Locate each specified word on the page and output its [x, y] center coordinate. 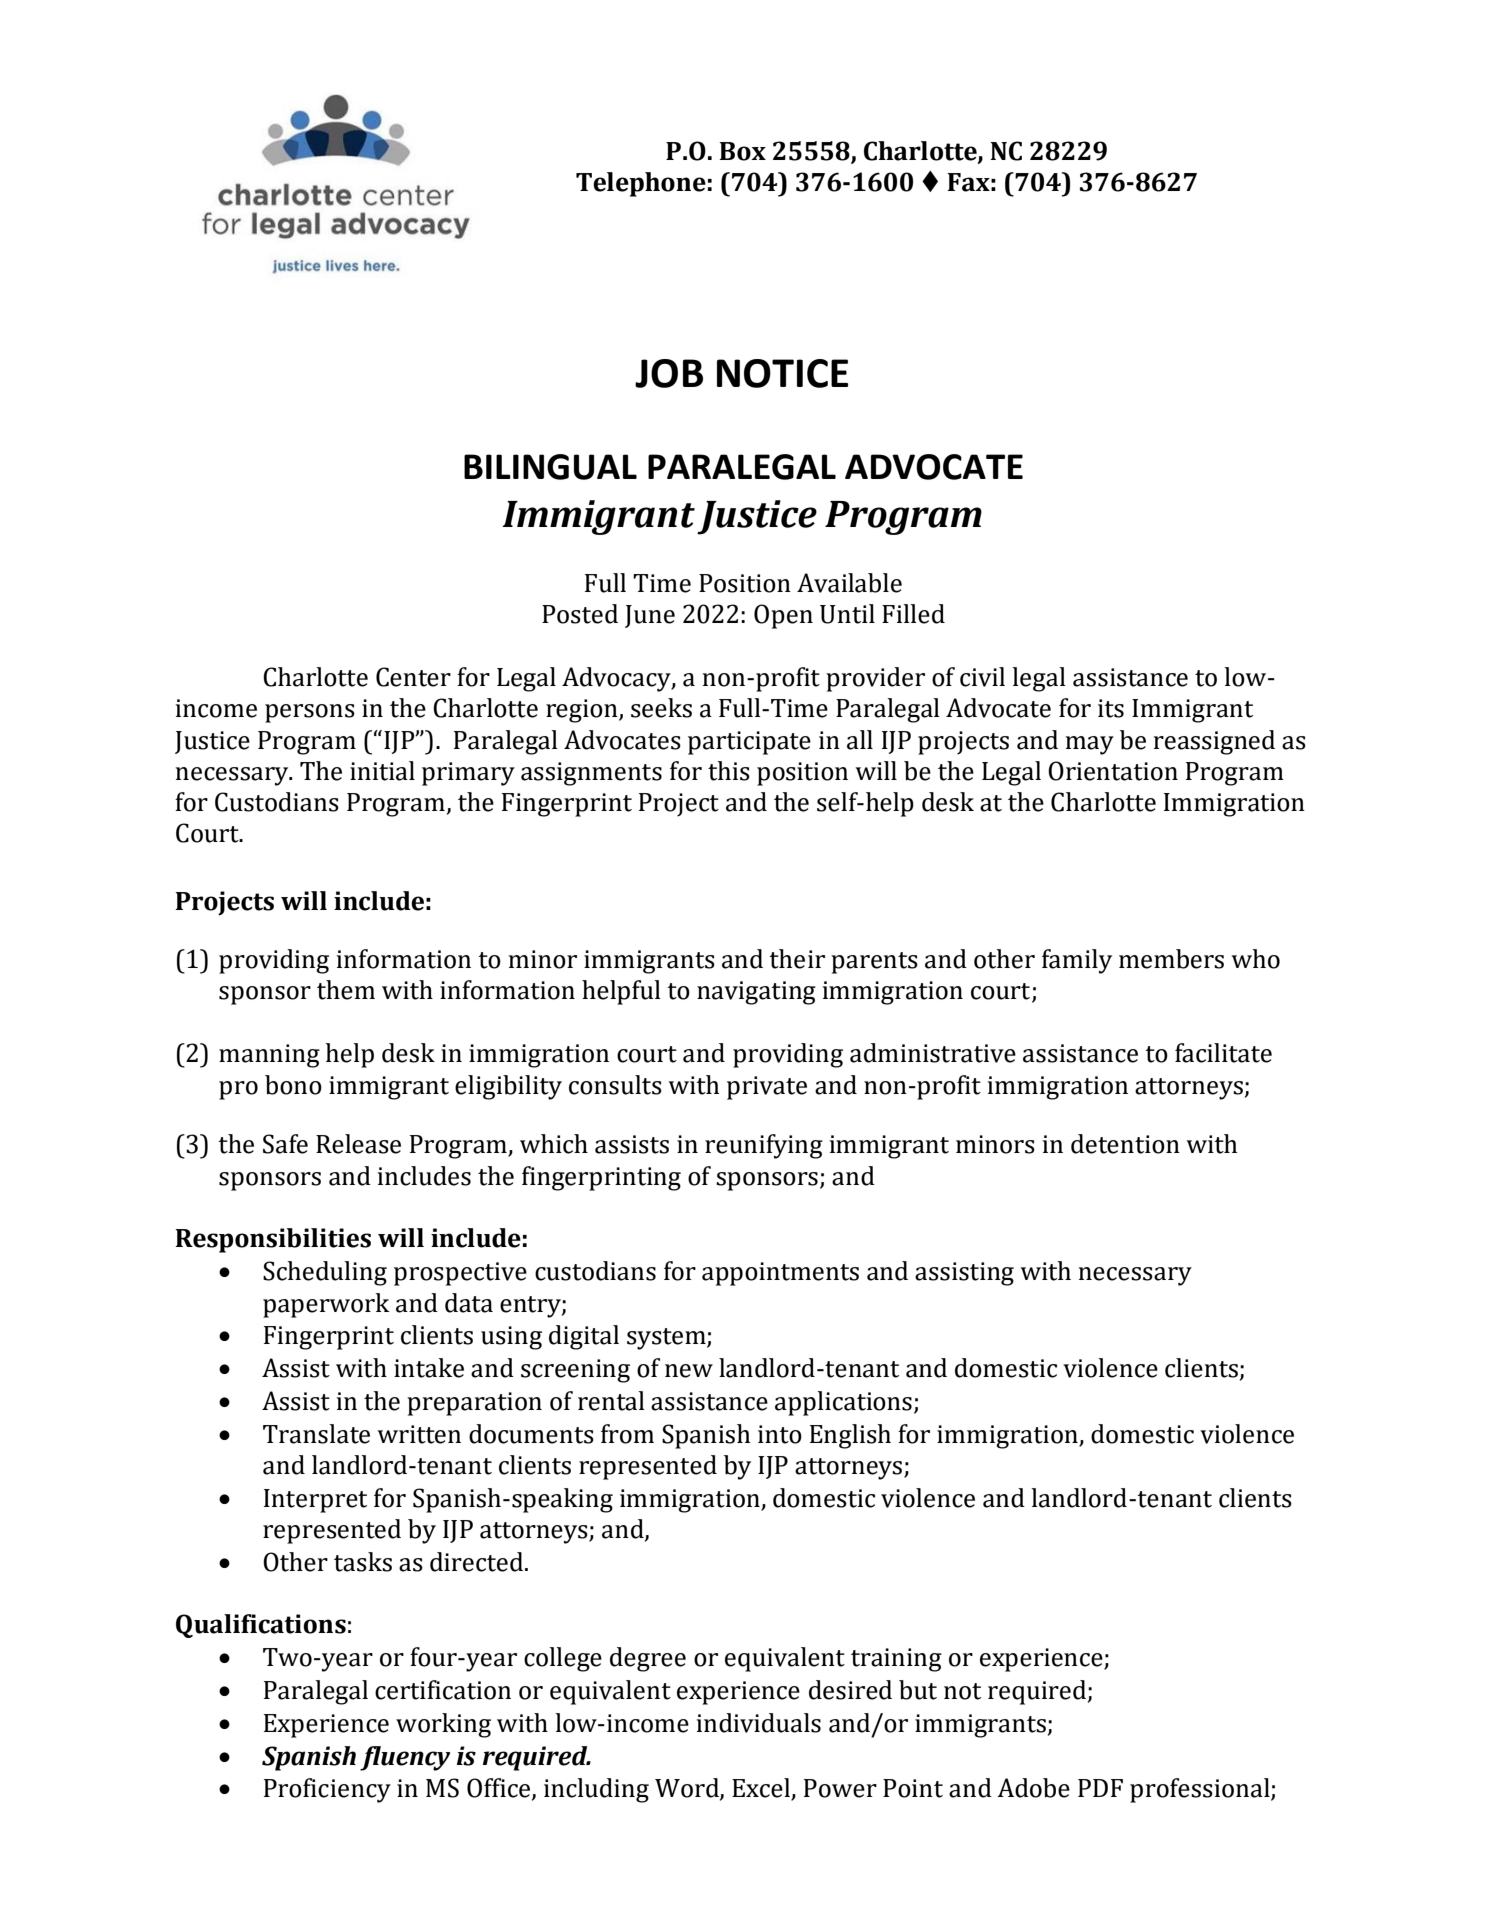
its [1111, 708]
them [346, 990]
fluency [405, 1758]
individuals [759, 1723]
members [1171, 959]
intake [429, 1368]
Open [783, 616]
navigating [756, 993]
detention [1125, 1144]
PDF [1100, 1788]
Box [743, 151]
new [689, 1371]
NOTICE [782, 373]
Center [413, 677]
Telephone [641, 184]
